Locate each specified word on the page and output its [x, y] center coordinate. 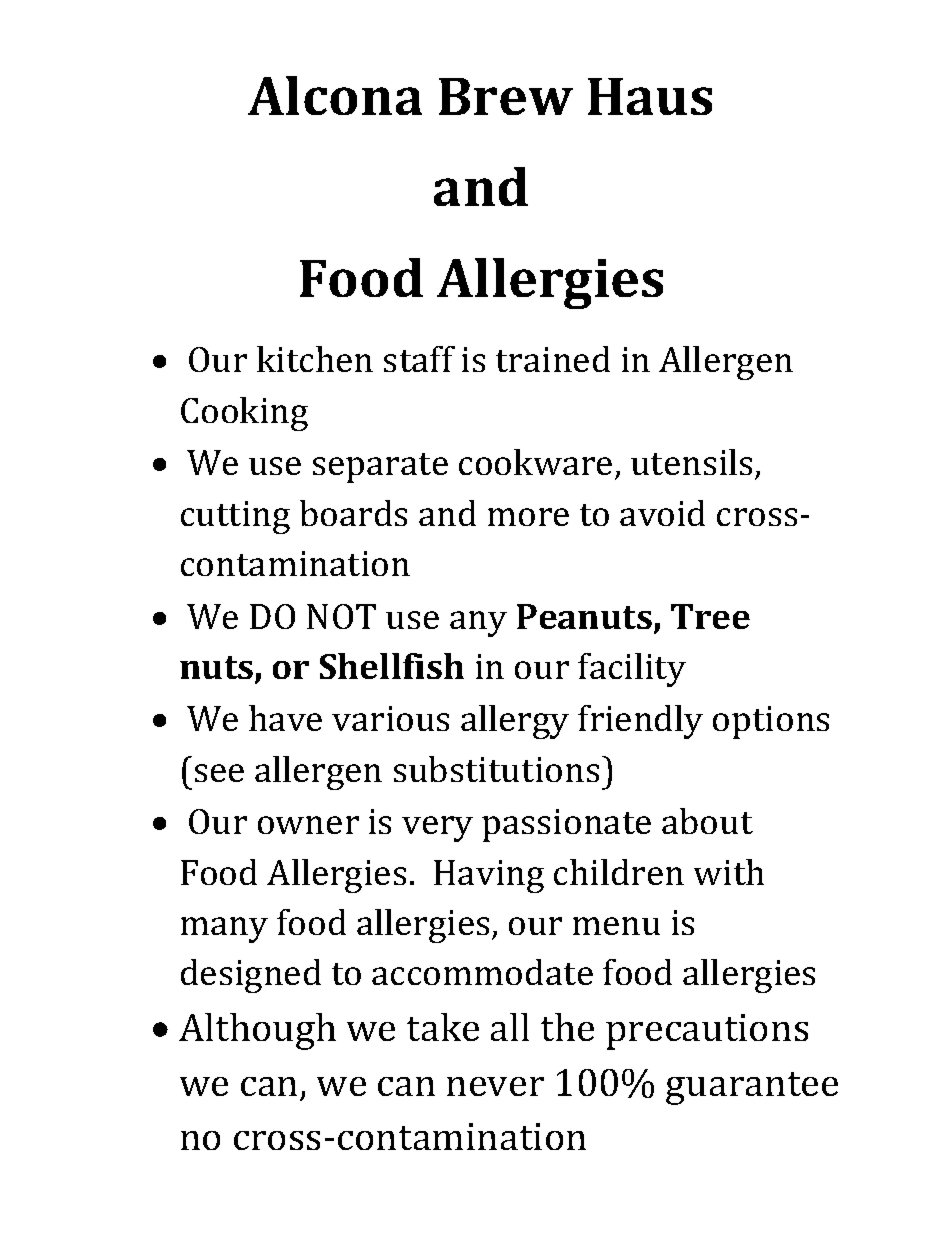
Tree [710, 616]
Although [257, 1031]
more [528, 517]
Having [489, 876]
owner [308, 825]
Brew [506, 96]
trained [553, 359]
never [495, 1086]
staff [419, 359]
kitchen [315, 359]
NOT [341, 616]
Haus [650, 96]
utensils [691, 462]
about [707, 821]
